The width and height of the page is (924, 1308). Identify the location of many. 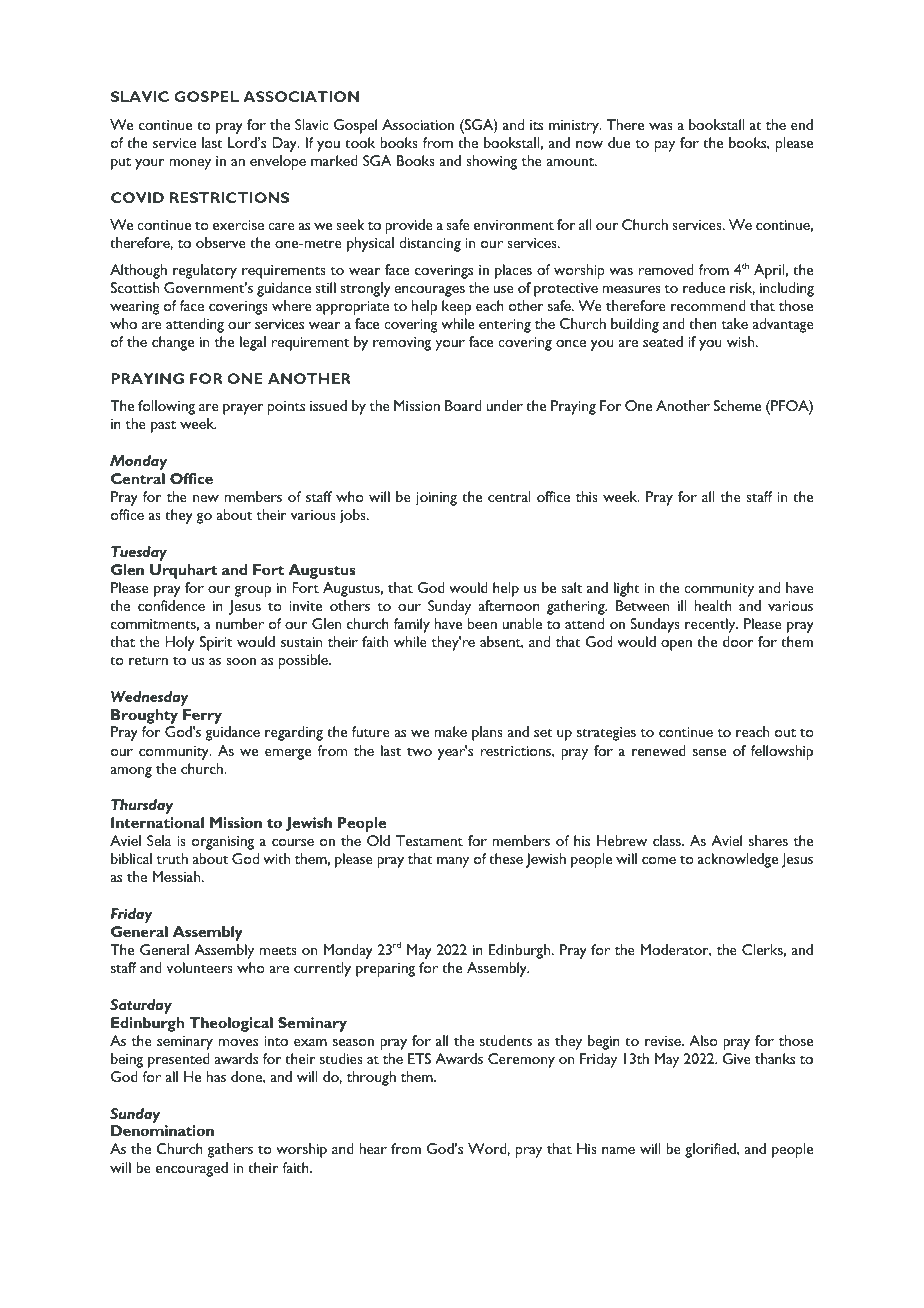
(453, 862).
